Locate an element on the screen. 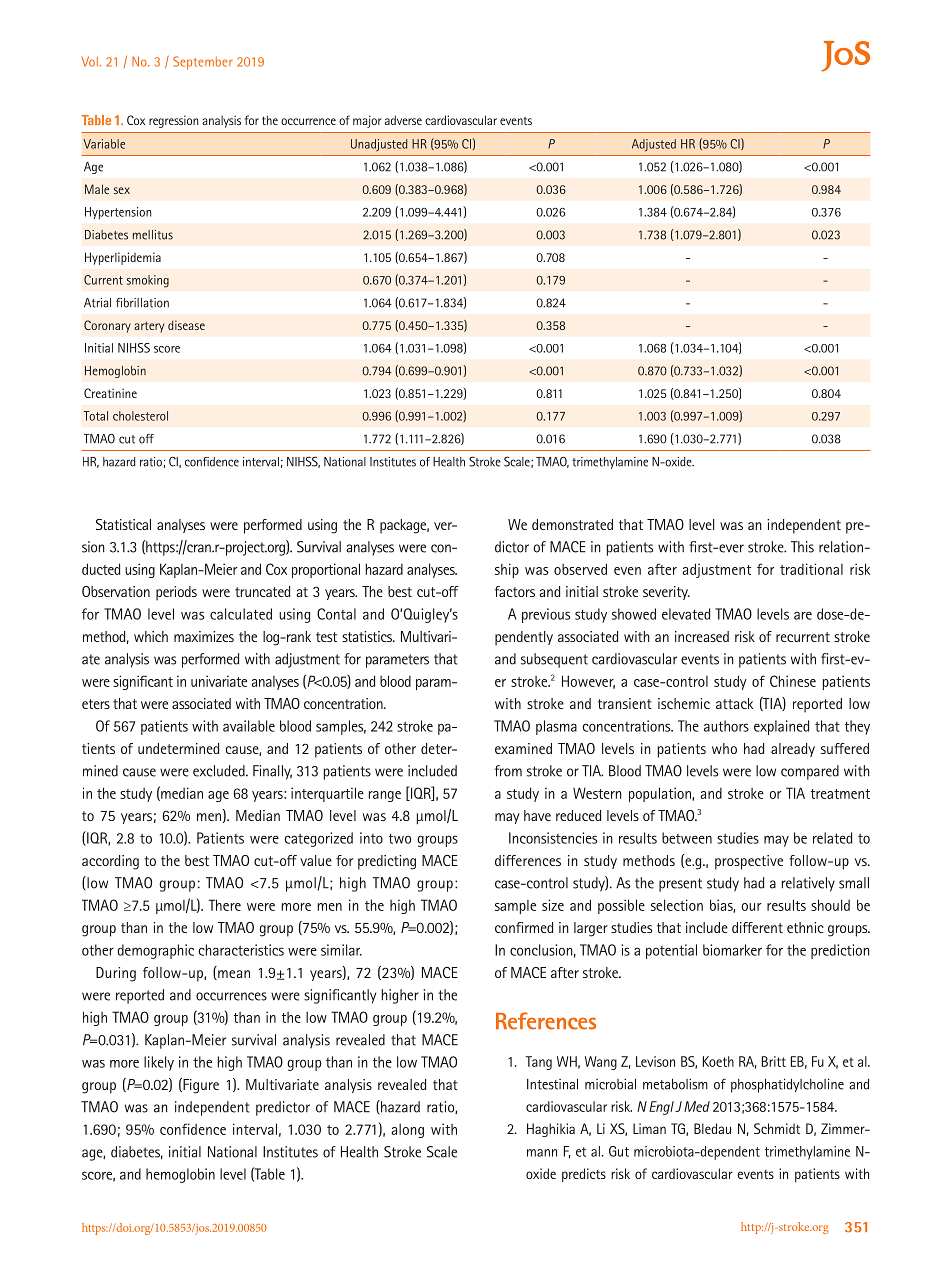  periods is located at coordinates (176, 593).
